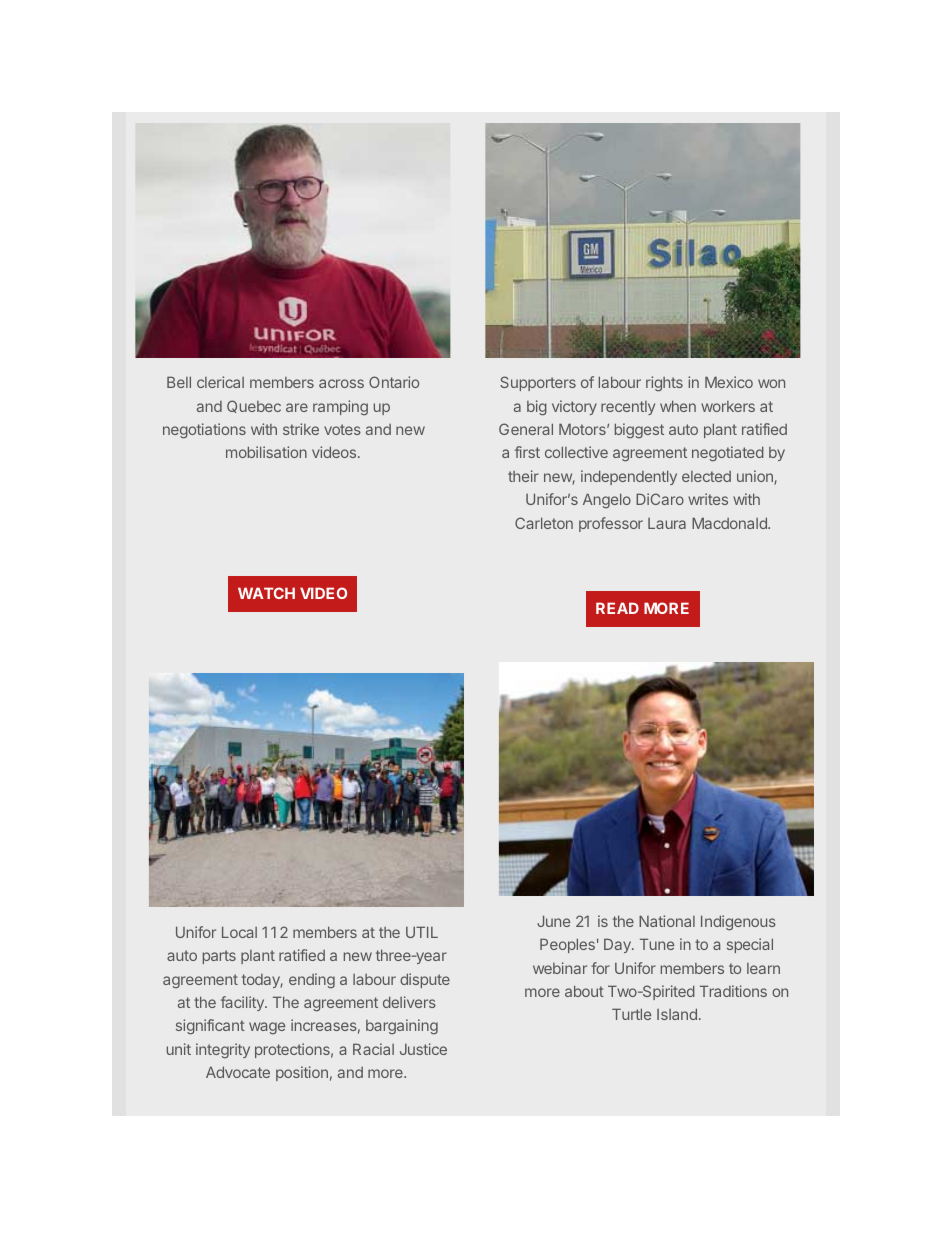 The width and height of the screenshot is (952, 1233). I want to click on WATCH, so click(266, 593).
